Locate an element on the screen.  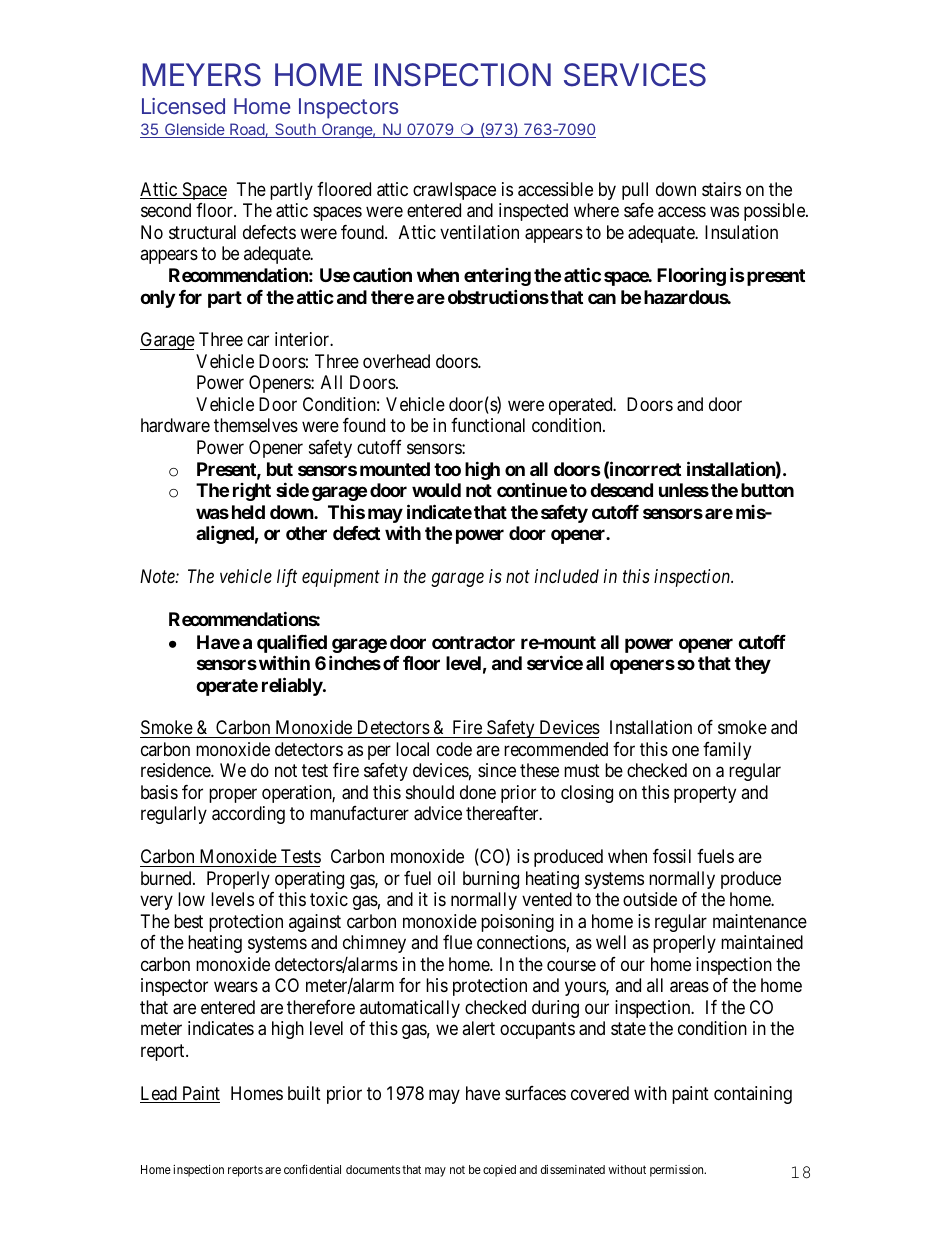
stairs is located at coordinates (721, 189).
